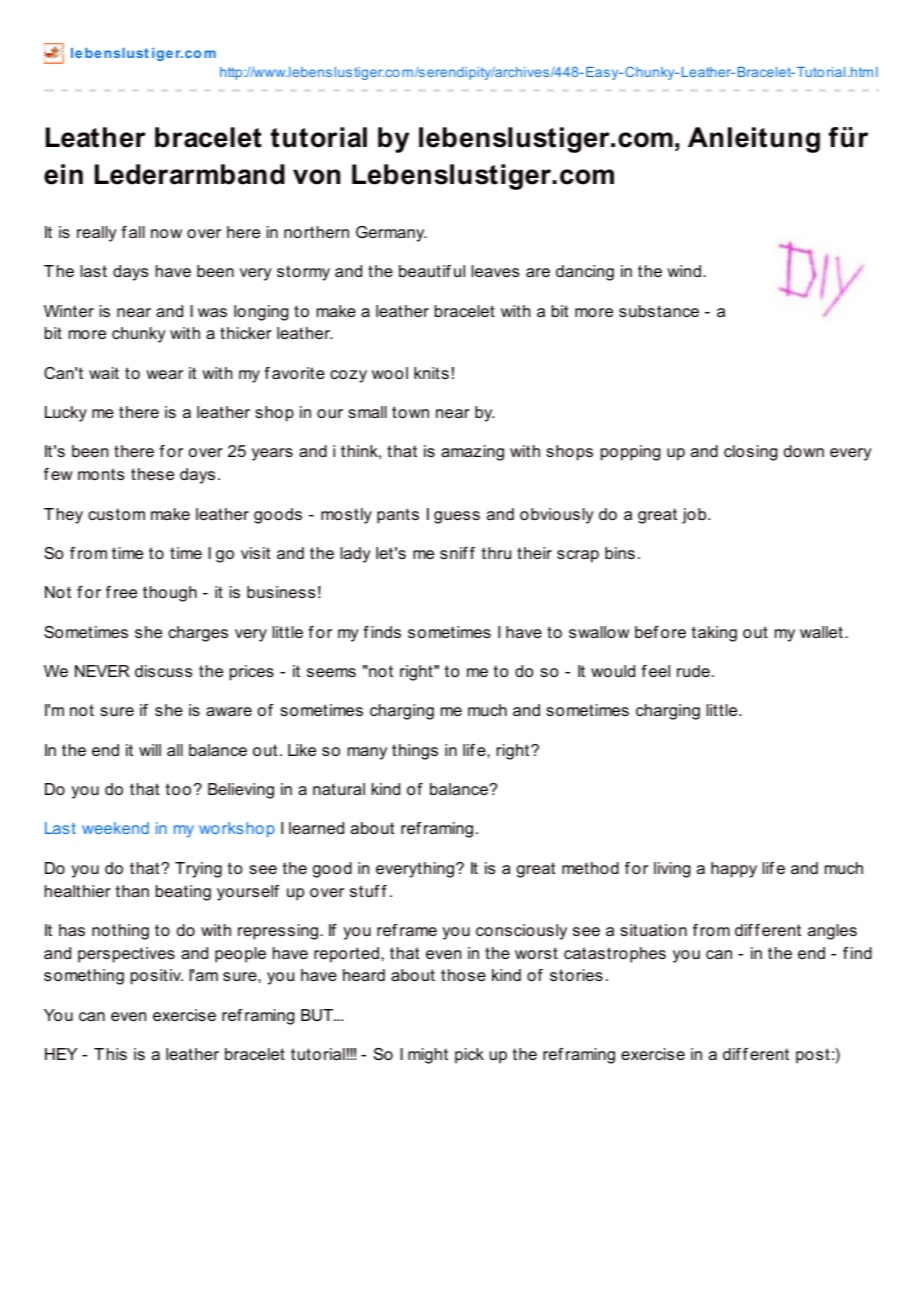 The height and width of the screenshot is (1308, 924). Describe the element at coordinates (150, 750) in the screenshot. I see `will` at that location.
